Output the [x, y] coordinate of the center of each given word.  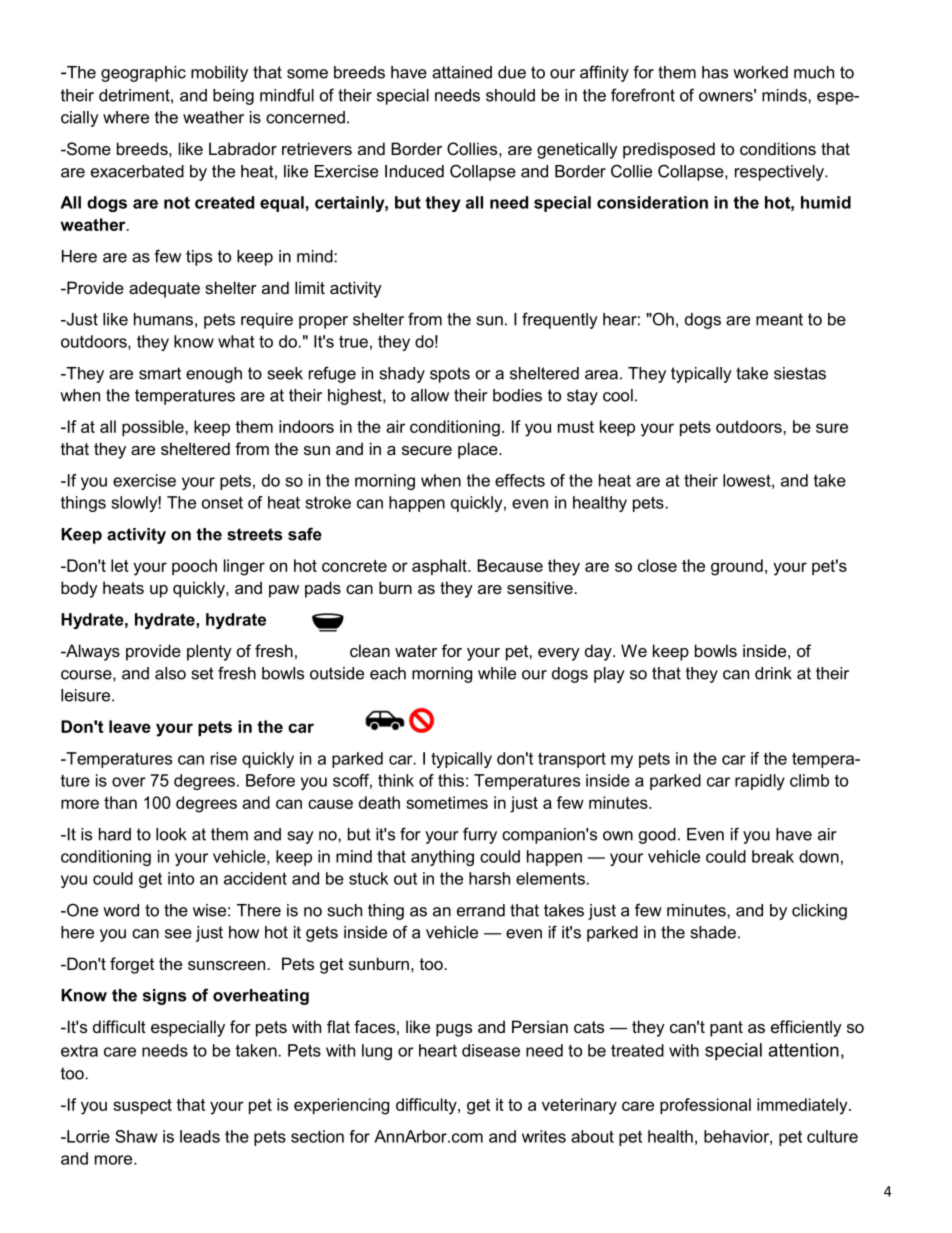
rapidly [760, 782]
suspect [142, 1106]
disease [491, 1050]
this [451, 780]
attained [462, 72]
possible [154, 428]
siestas [800, 373]
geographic [143, 74]
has [715, 72]
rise [224, 758]
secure [427, 450]
